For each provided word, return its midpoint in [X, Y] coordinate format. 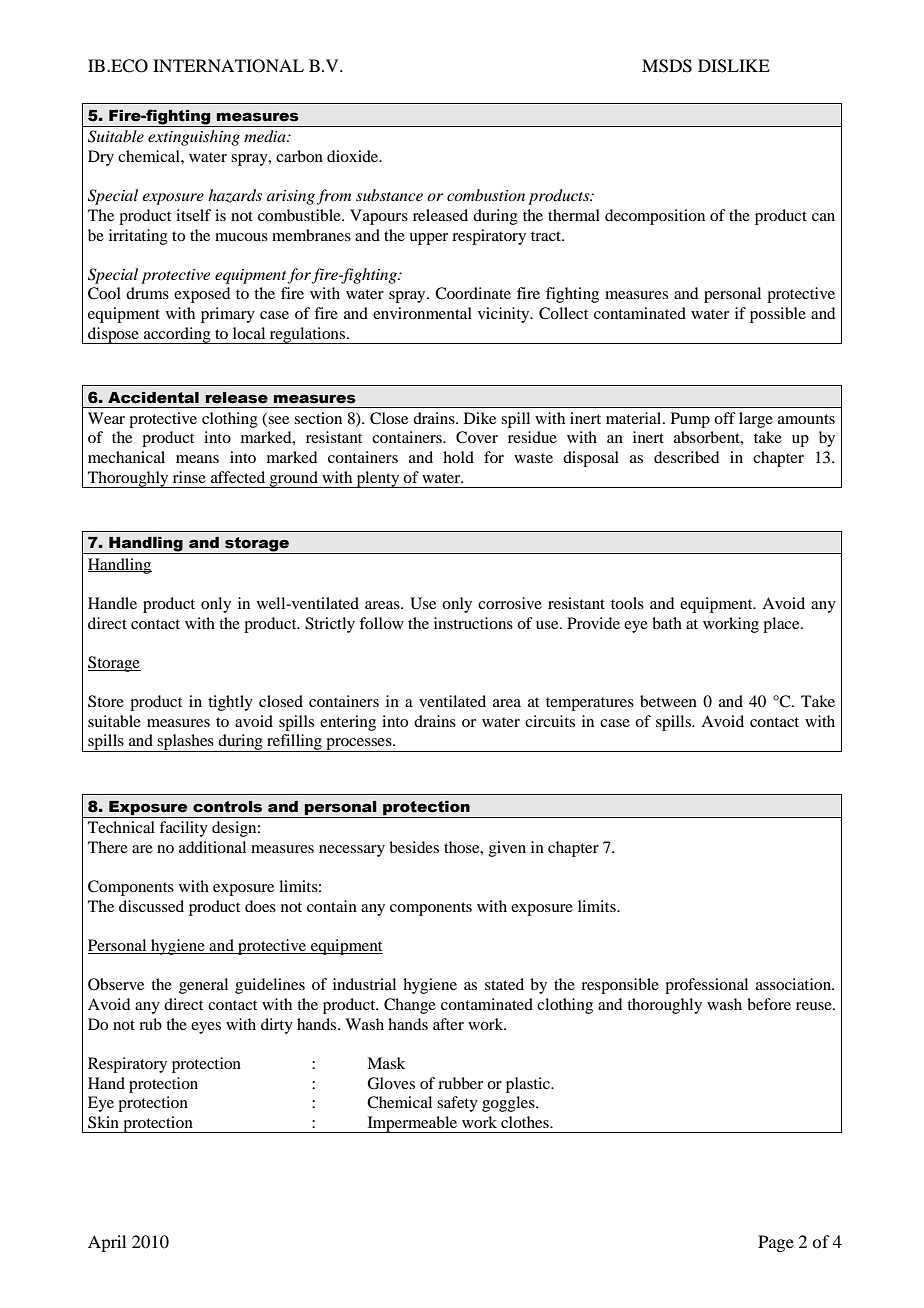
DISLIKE [734, 66]
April [107, 1243]
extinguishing [194, 138]
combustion [486, 195]
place [782, 625]
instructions [473, 623]
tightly [230, 703]
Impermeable [412, 1124]
